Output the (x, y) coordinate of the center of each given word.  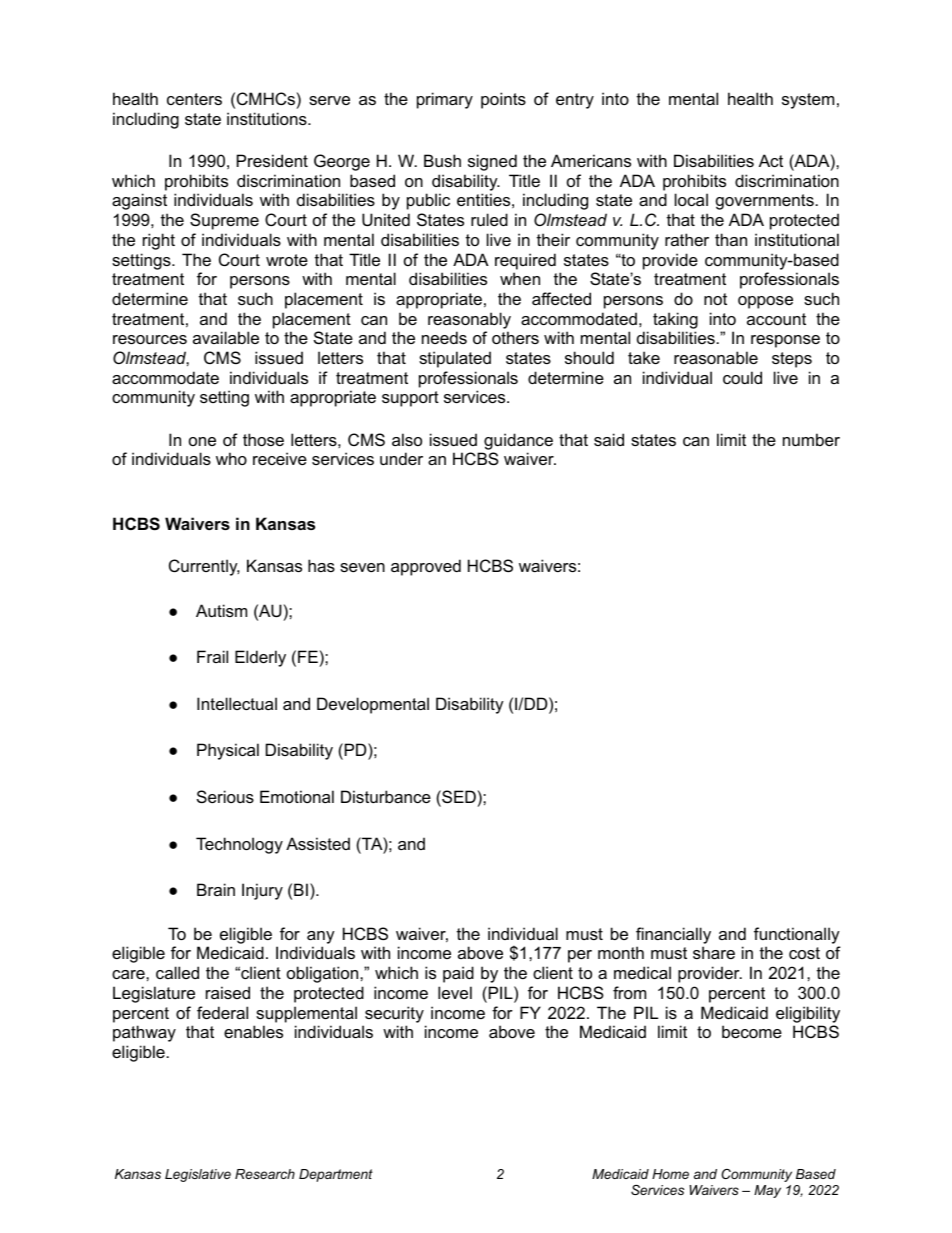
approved (426, 567)
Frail (212, 656)
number (811, 439)
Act (771, 160)
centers (194, 99)
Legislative (198, 1175)
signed (492, 162)
